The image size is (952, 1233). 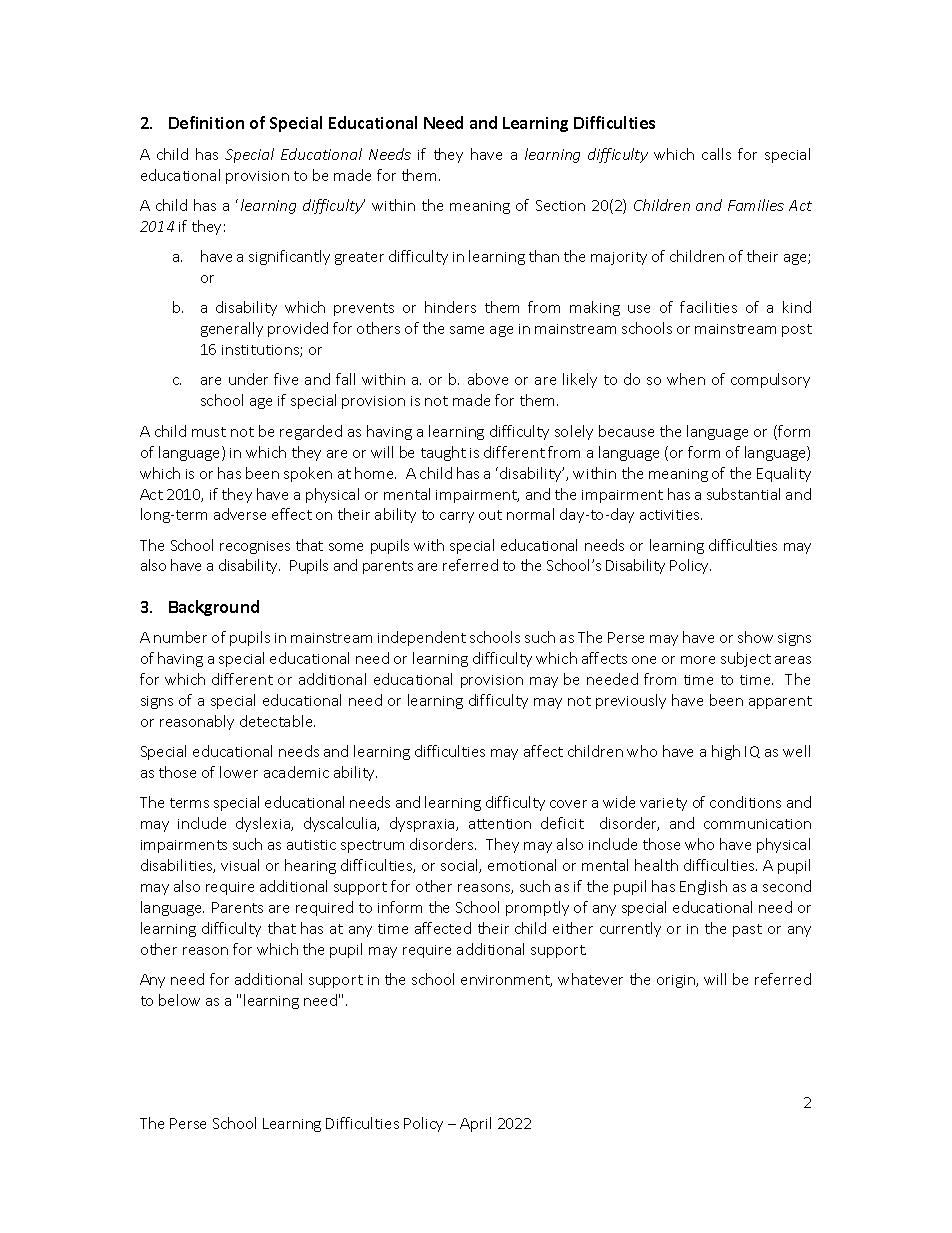 I want to click on Section, so click(x=560, y=205).
